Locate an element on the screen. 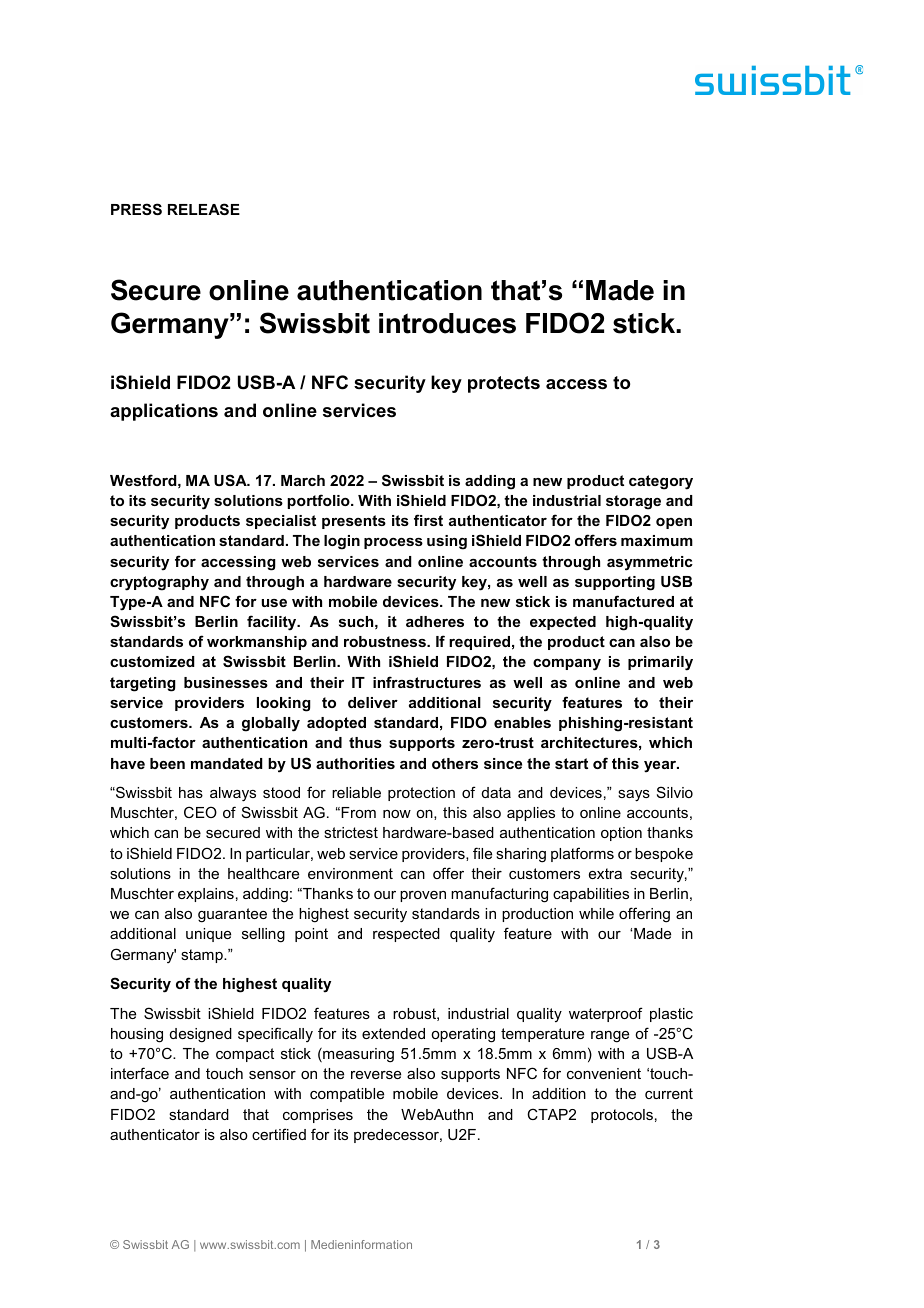 This screenshot has width=924, height=1308. businesses is located at coordinates (226, 682).
